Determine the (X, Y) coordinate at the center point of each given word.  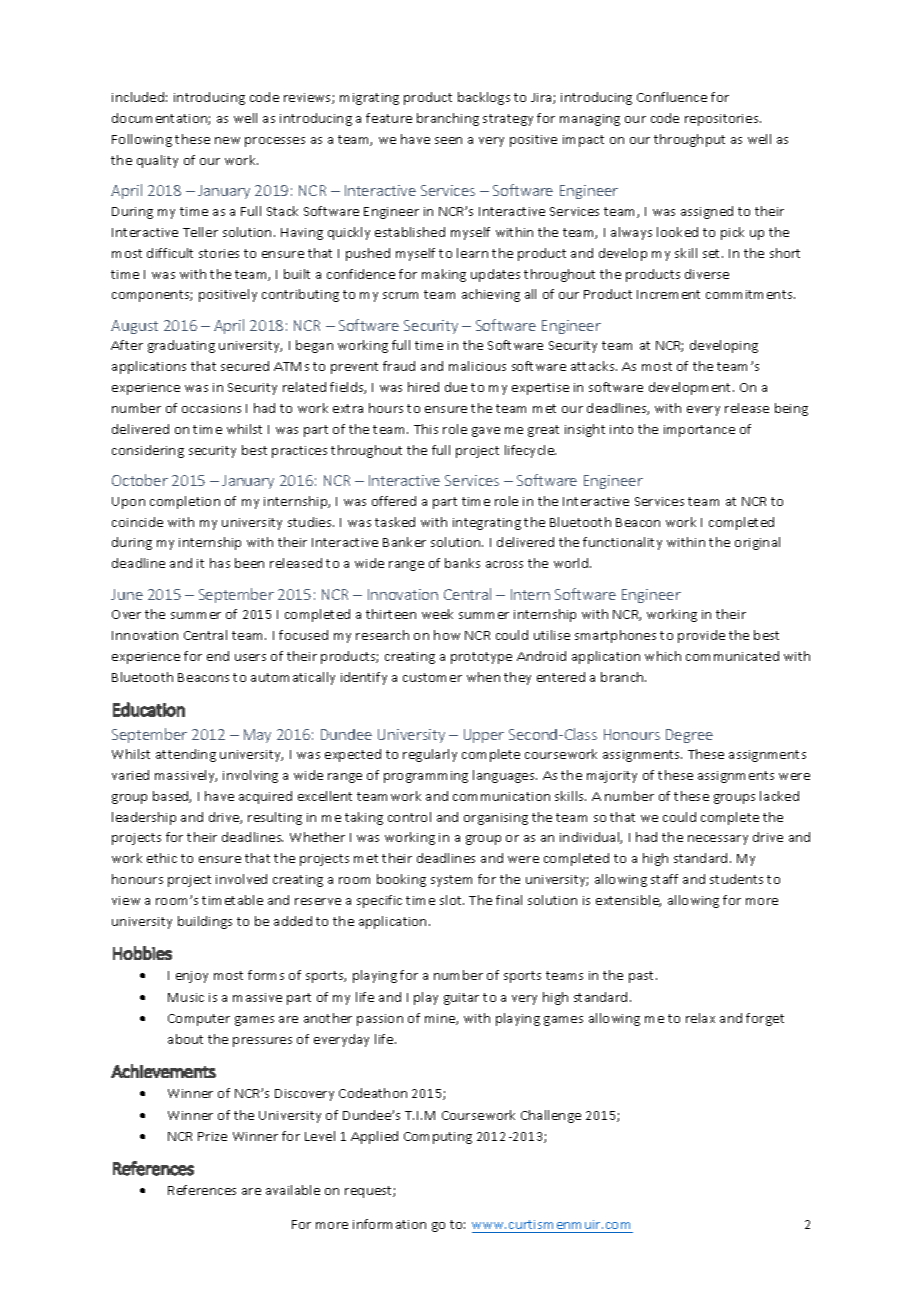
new (227, 140)
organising (496, 819)
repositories (723, 120)
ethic (162, 858)
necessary (718, 840)
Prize (212, 1136)
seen (448, 140)
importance (699, 431)
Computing (438, 1138)
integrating (487, 524)
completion (185, 502)
